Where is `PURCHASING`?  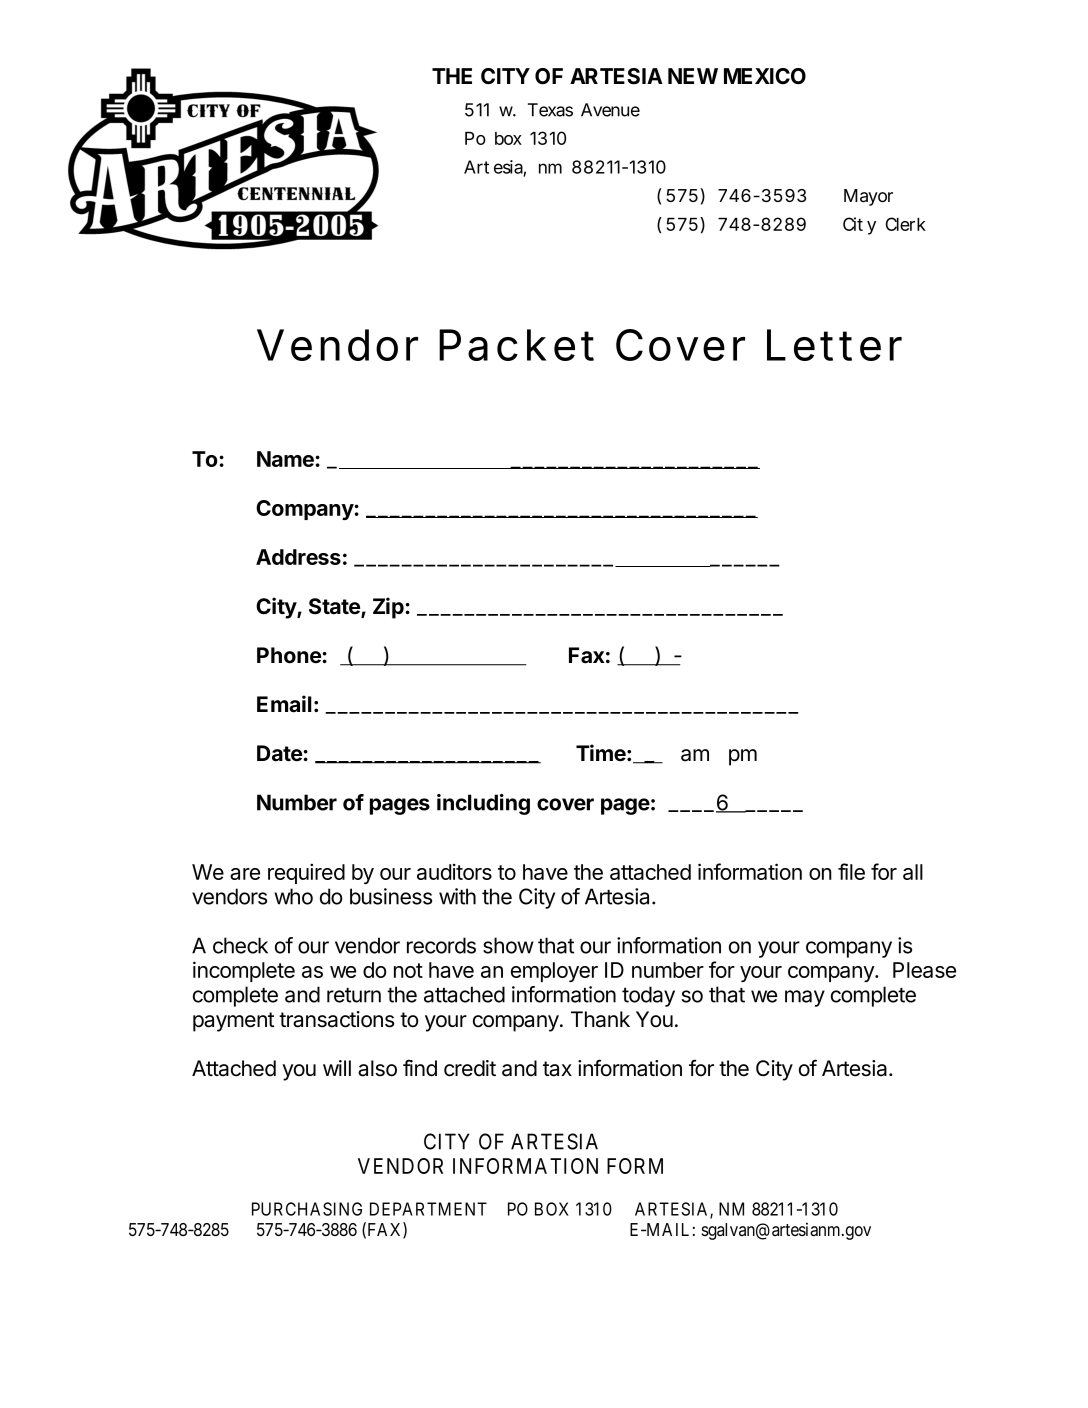 PURCHASING is located at coordinates (307, 1209).
